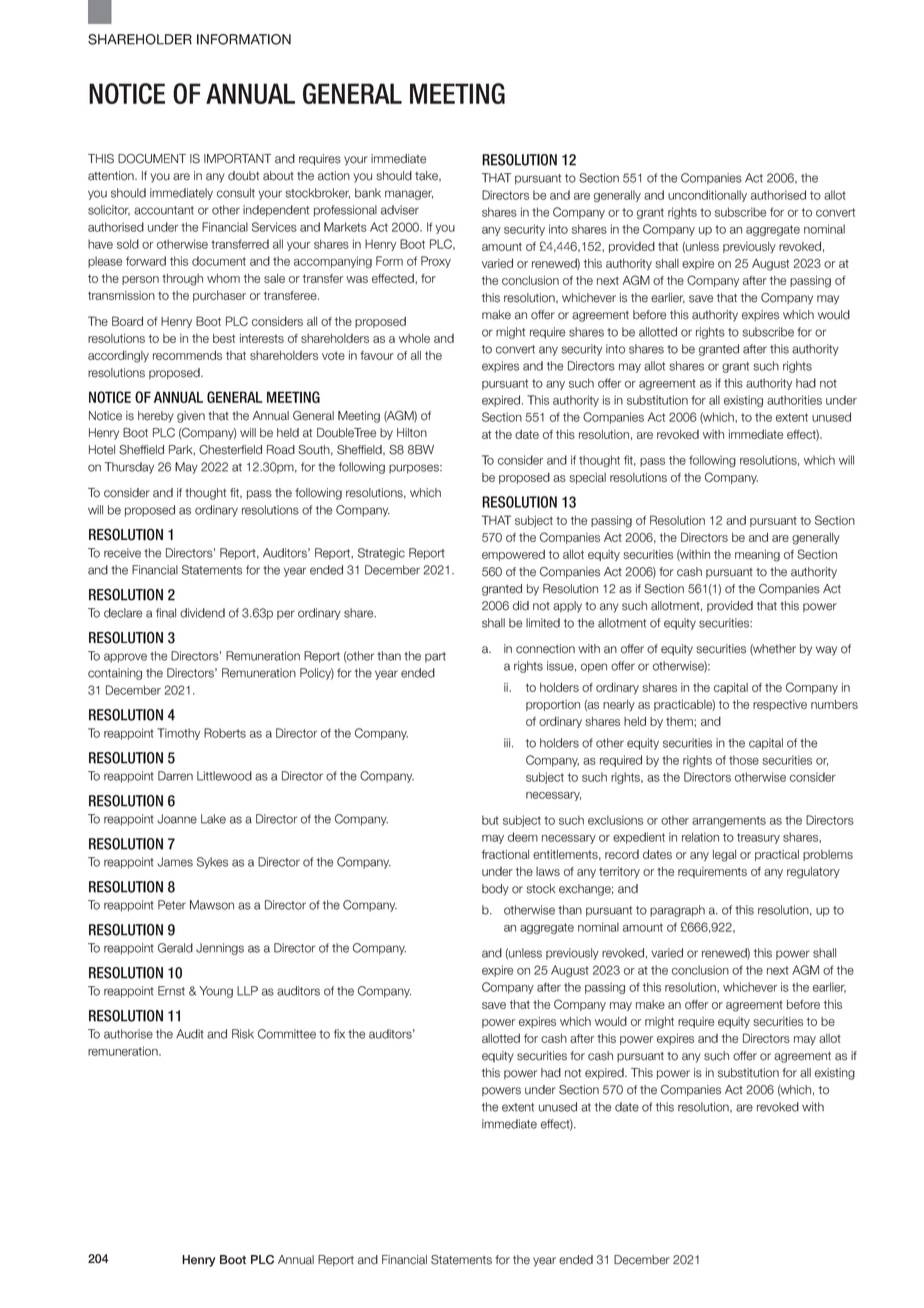 The image size is (924, 1308). I want to click on Timothy, so click(178, 734).
